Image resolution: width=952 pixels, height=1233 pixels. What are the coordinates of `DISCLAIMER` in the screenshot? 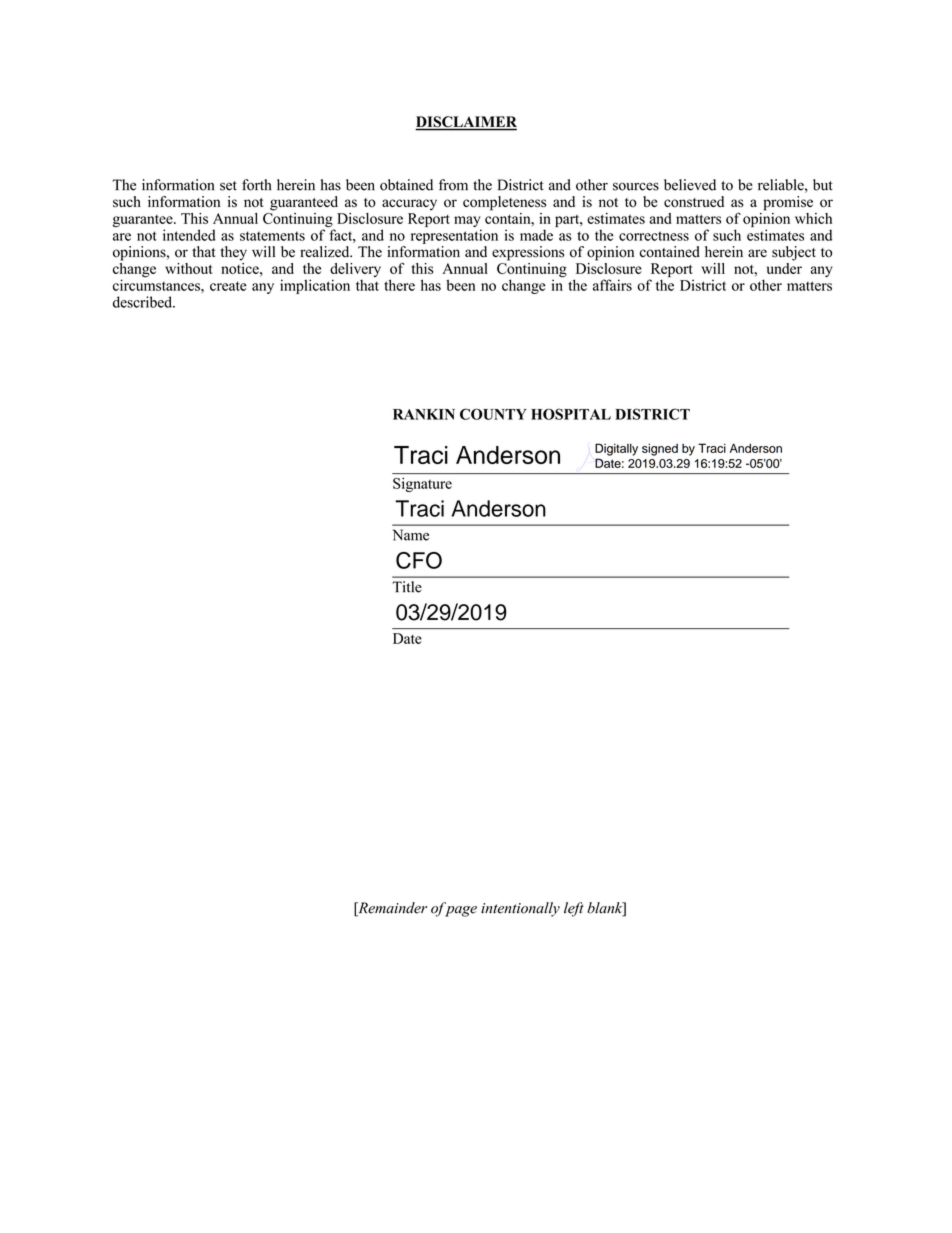 It's located at (466, 123).
